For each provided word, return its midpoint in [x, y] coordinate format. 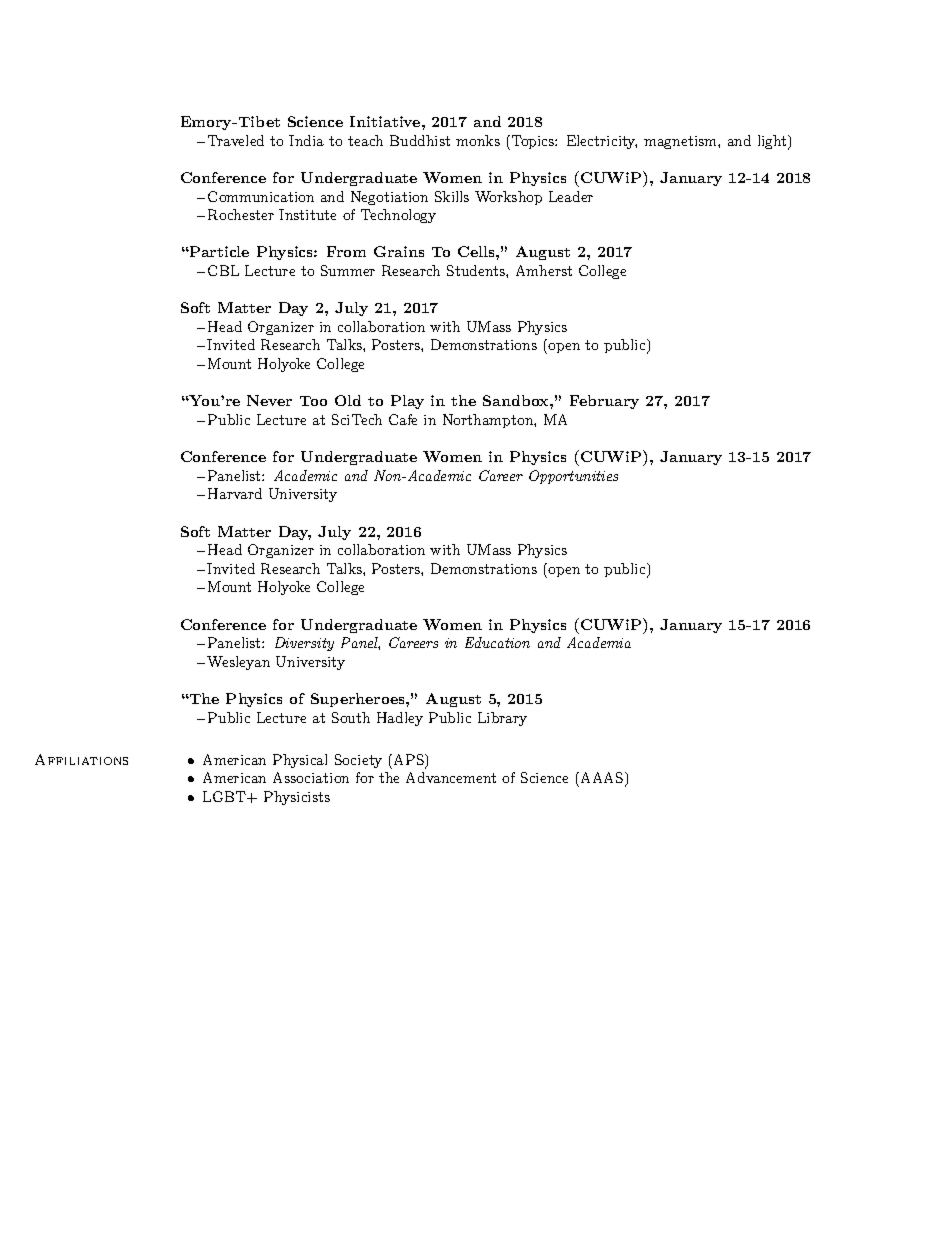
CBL [223, 270]
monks [478, 140]
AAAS [600, 779]
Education [497, 642]
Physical [300, 761]
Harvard [235, 493]
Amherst [544, 270]
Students [477, 270]
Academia [599, 642]
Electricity [602, 142]
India [306, 140]
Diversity [304, 644]
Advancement [451, 777]
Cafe [403, 419]
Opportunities [573, 477]
